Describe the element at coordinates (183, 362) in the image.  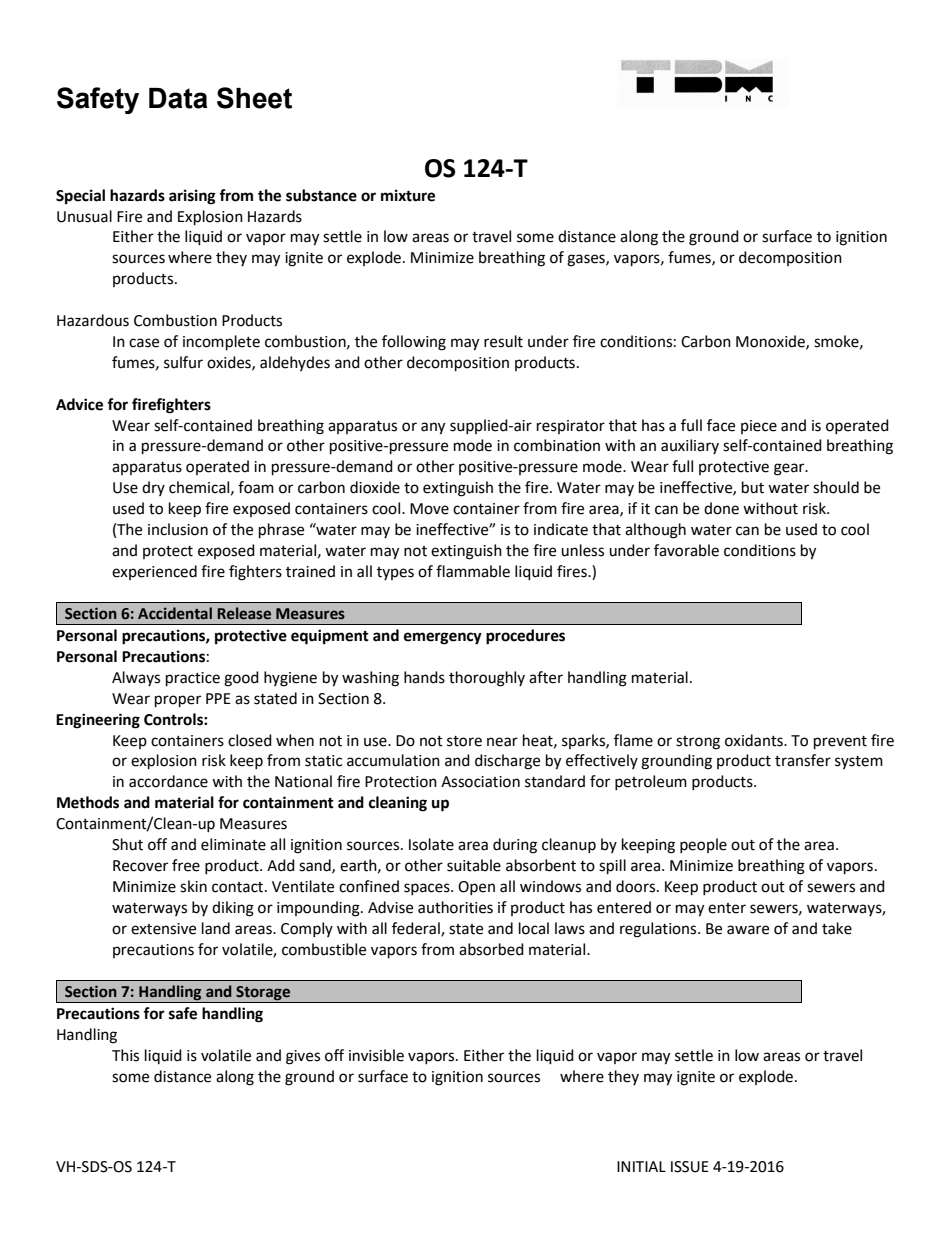
I see `sulfur` at that location.
